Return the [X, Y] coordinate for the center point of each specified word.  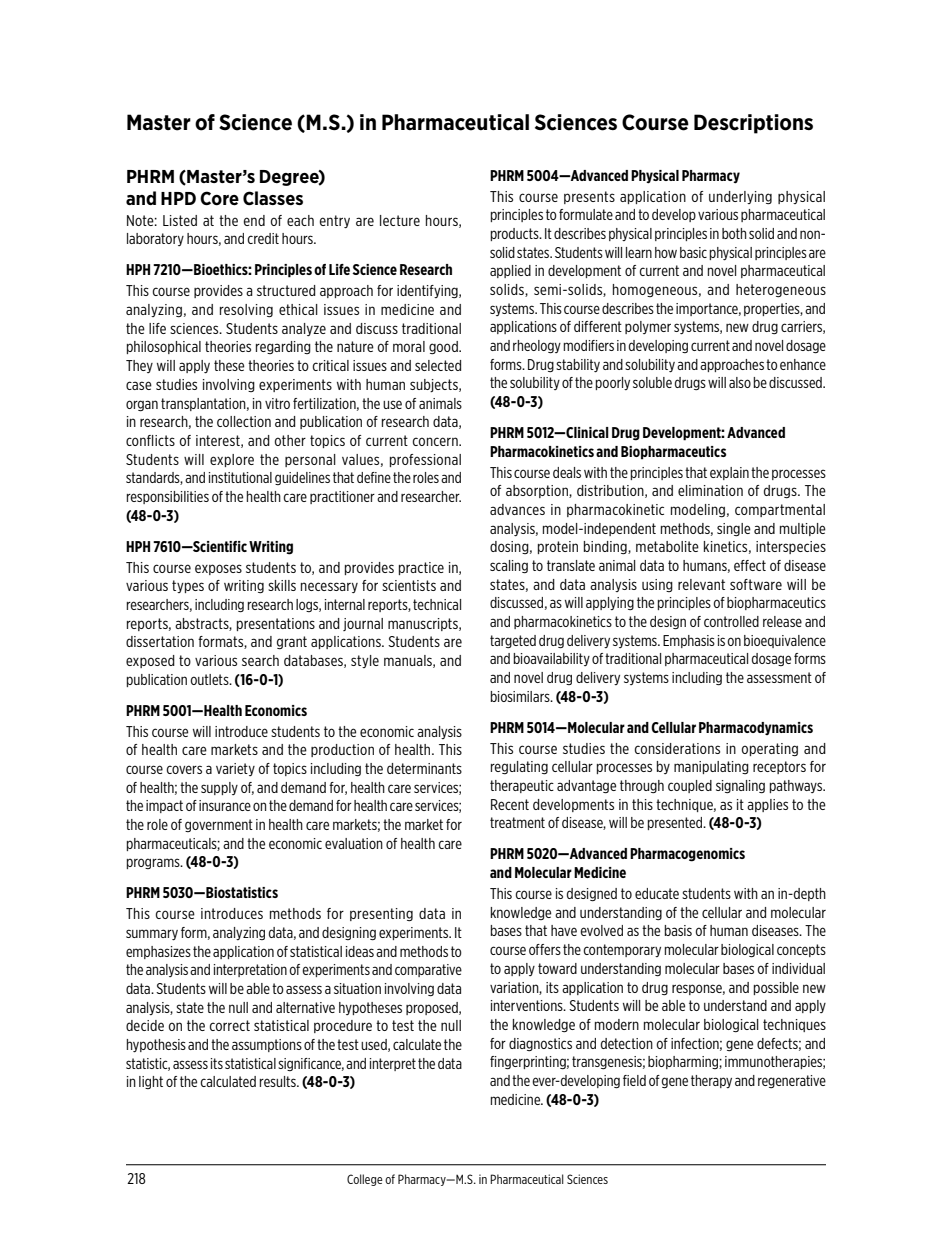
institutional [240, 477]
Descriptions [753, 124]
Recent [510, 804]
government [219, 825]
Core [219, 198]
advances [517, 509]
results [279, 1081]
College [365, 1180]
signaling [740, 787]
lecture [400, 220]
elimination [710, 490]
